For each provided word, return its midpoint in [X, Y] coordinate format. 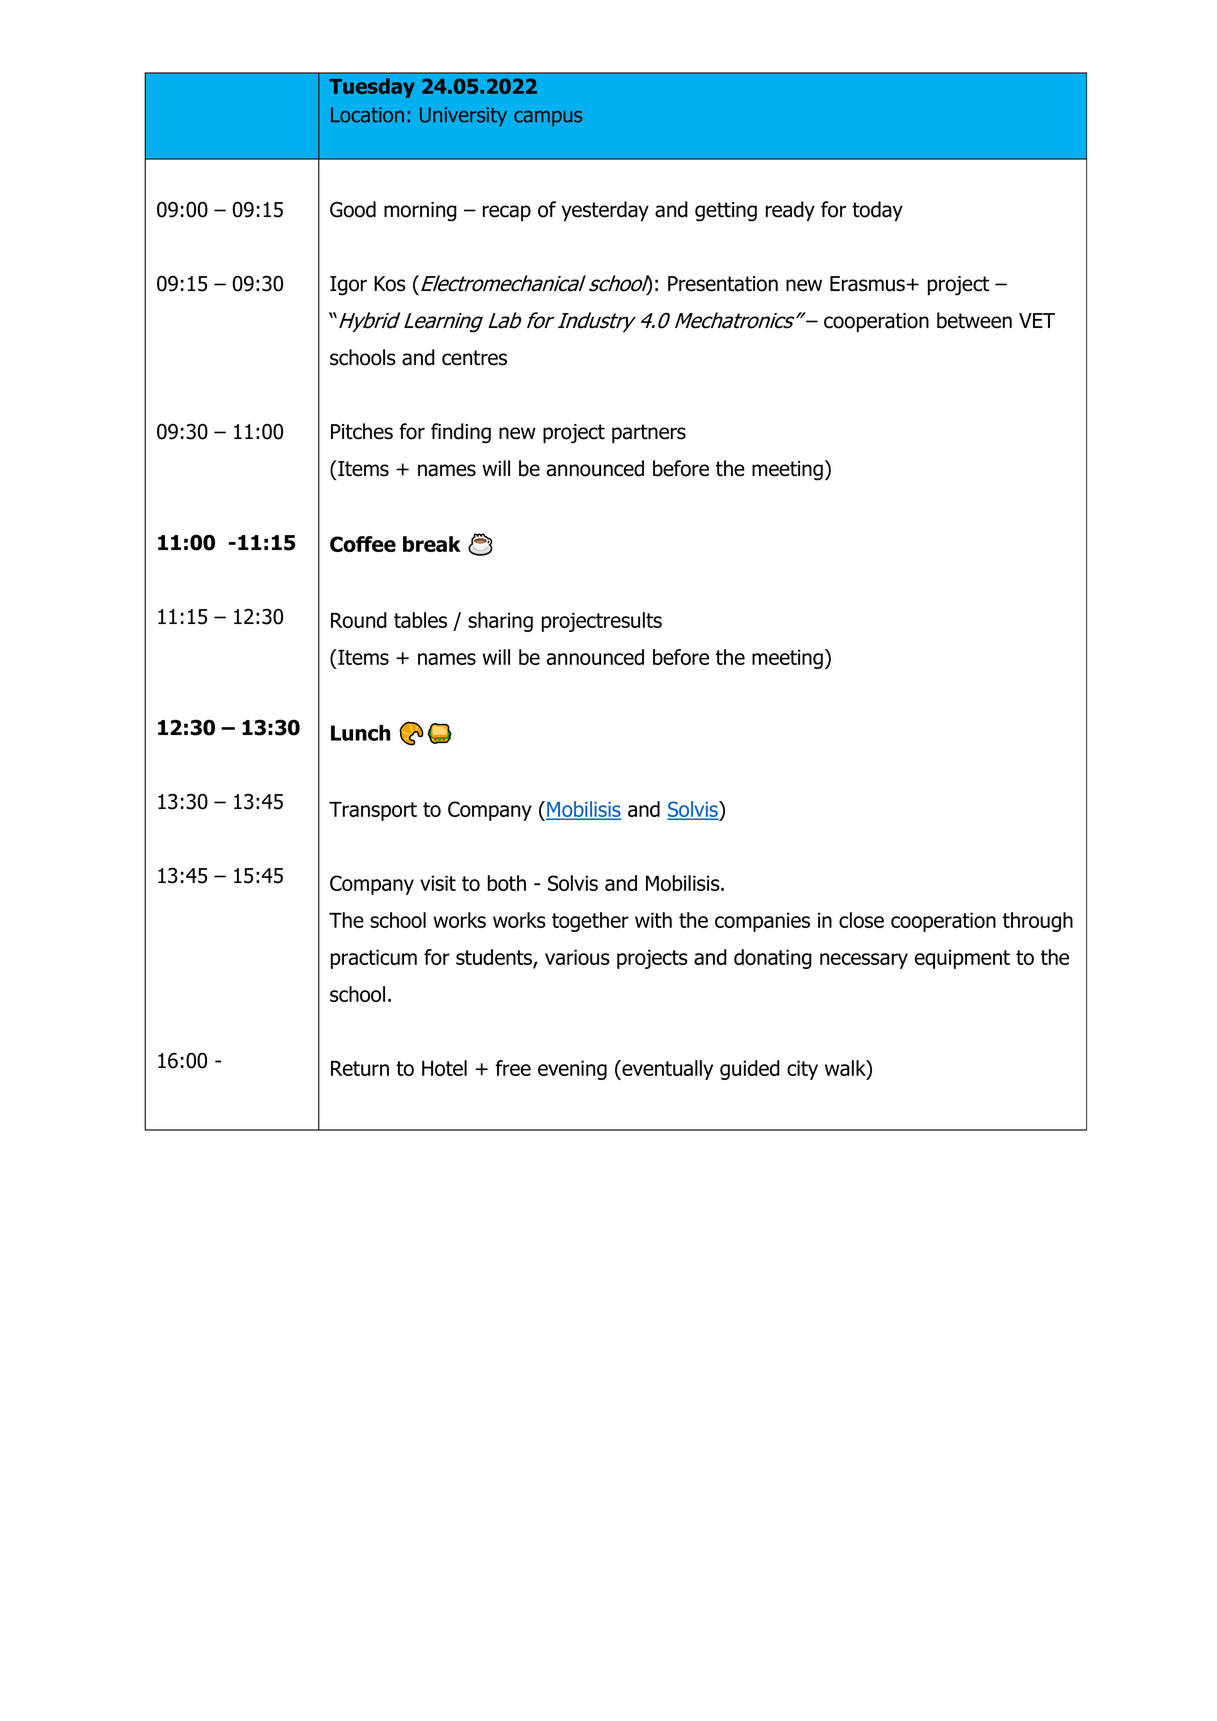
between [974, 320]
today [877, 211]
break [432, 544]
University [463, 117]
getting [726, 212]
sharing [500, 622]
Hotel [444, 1068]
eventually [666, 1070]
